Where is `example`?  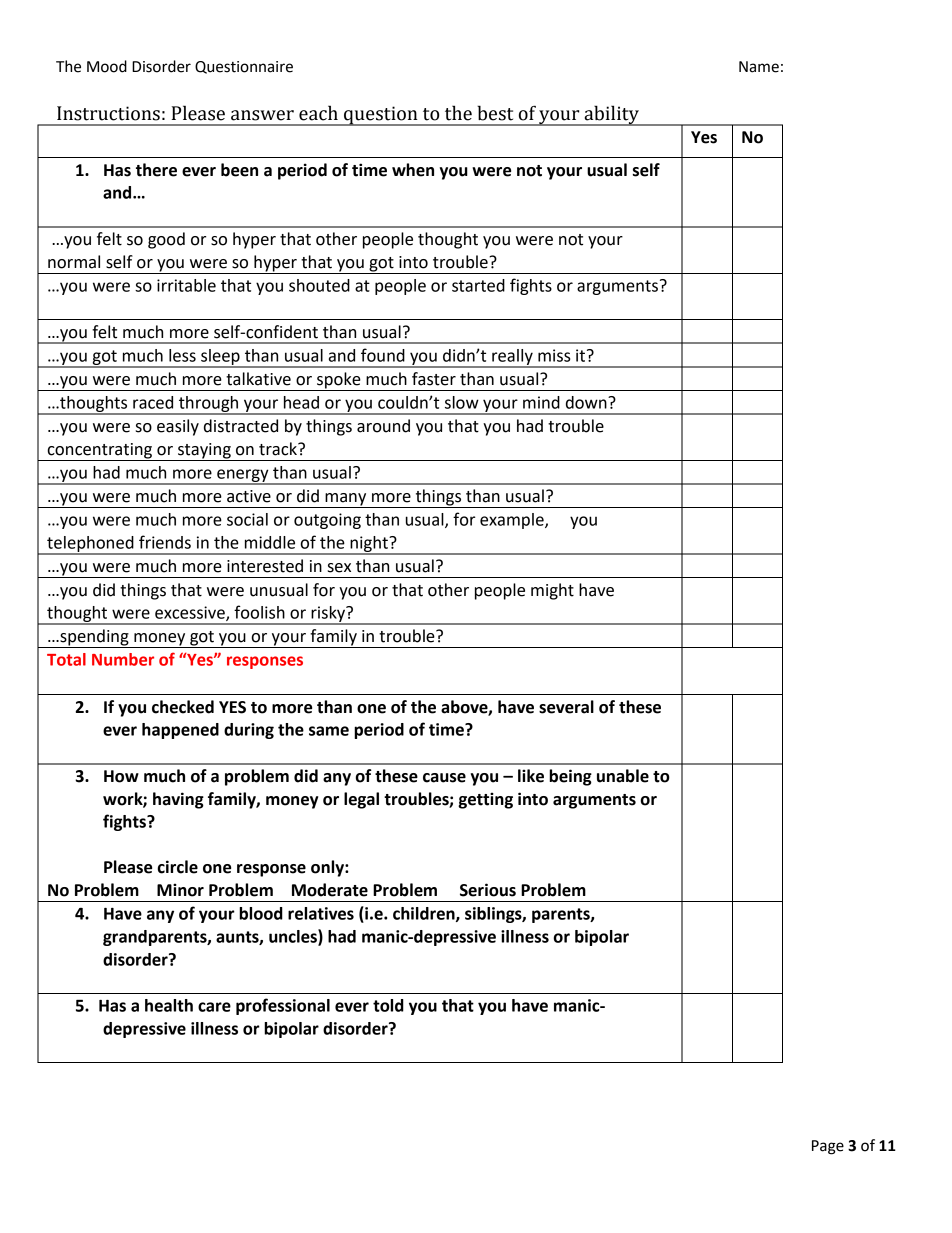 example is located at coordinates (513, 521).
